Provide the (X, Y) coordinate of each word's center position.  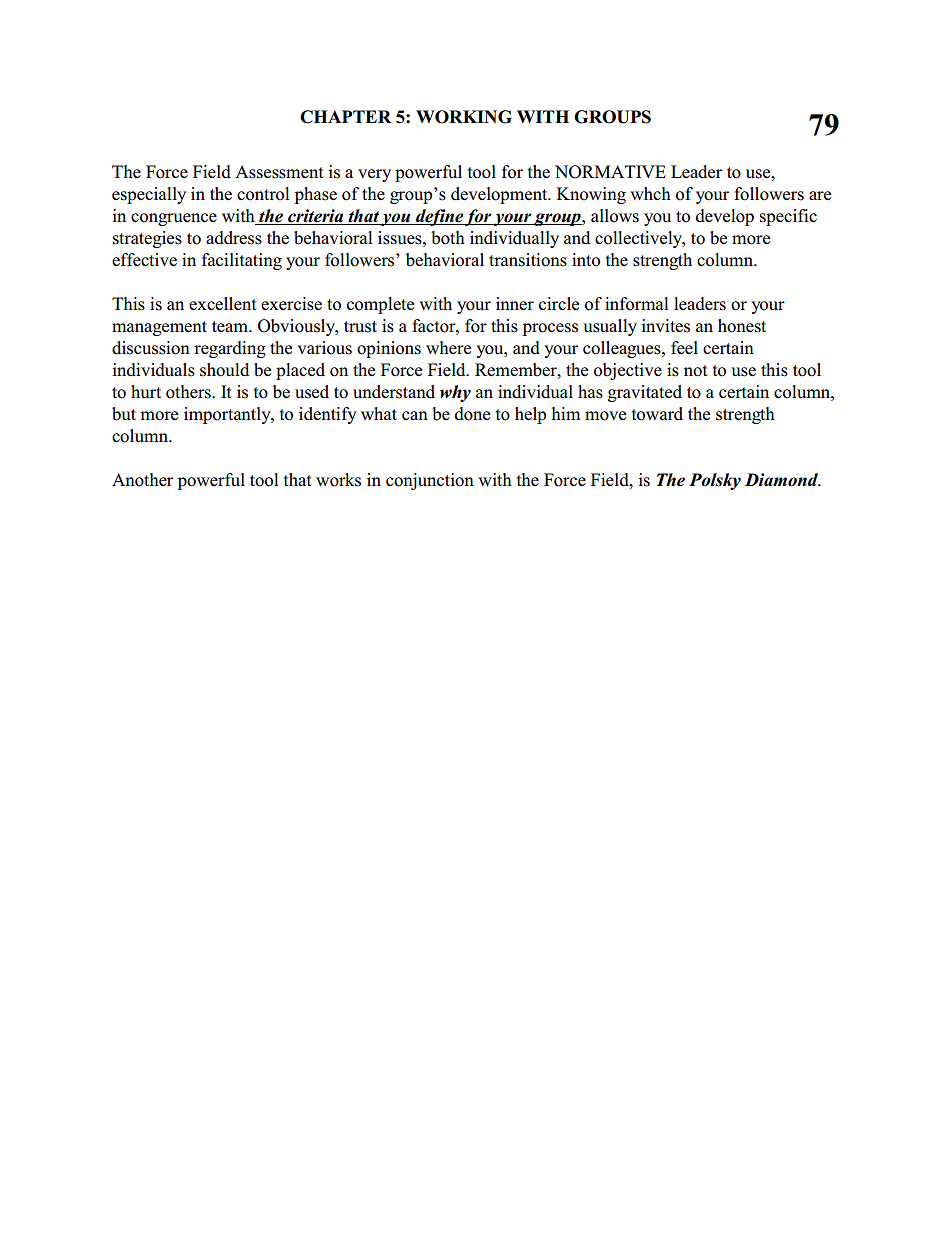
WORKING (464, 117)
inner (515, 304)
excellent (223, 304)
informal (637, 304)
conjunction (430, 481)
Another (142, 480)
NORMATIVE (610, 172)
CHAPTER (345, 117)
